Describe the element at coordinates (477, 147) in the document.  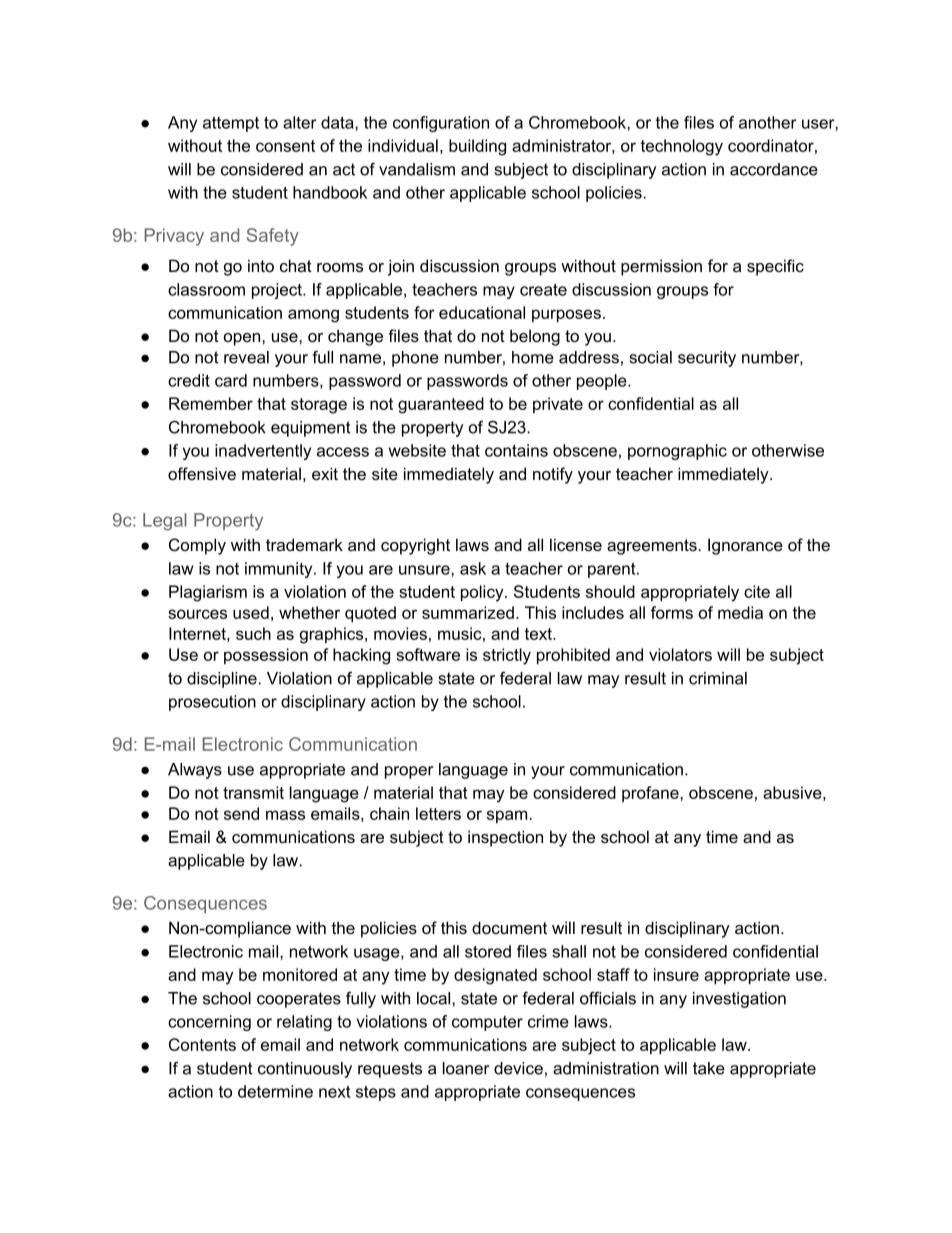
I see `building` at that location.
